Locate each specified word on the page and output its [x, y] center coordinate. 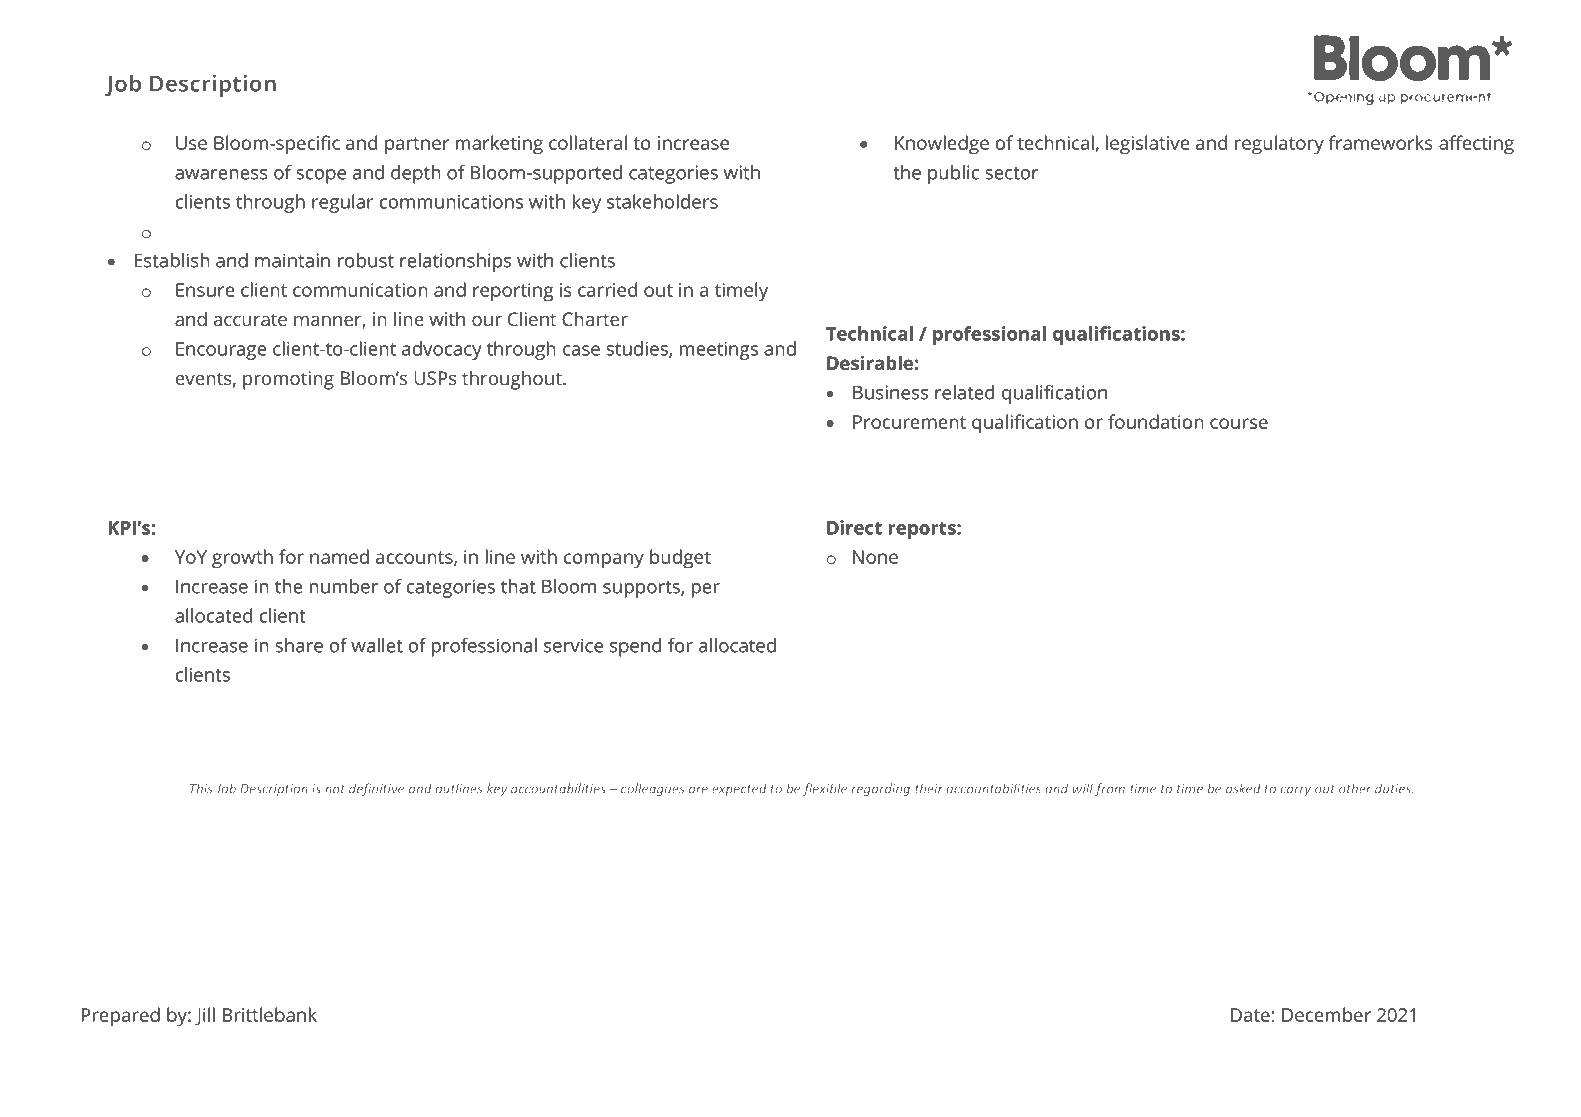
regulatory [1279, 145]
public [953, 174]
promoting [288, 380]
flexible [825, 789]
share [299, 645]
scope [321, 176]
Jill [205, 1016]
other [1355, 788]
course [1239, 423]
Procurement [909, 422]
